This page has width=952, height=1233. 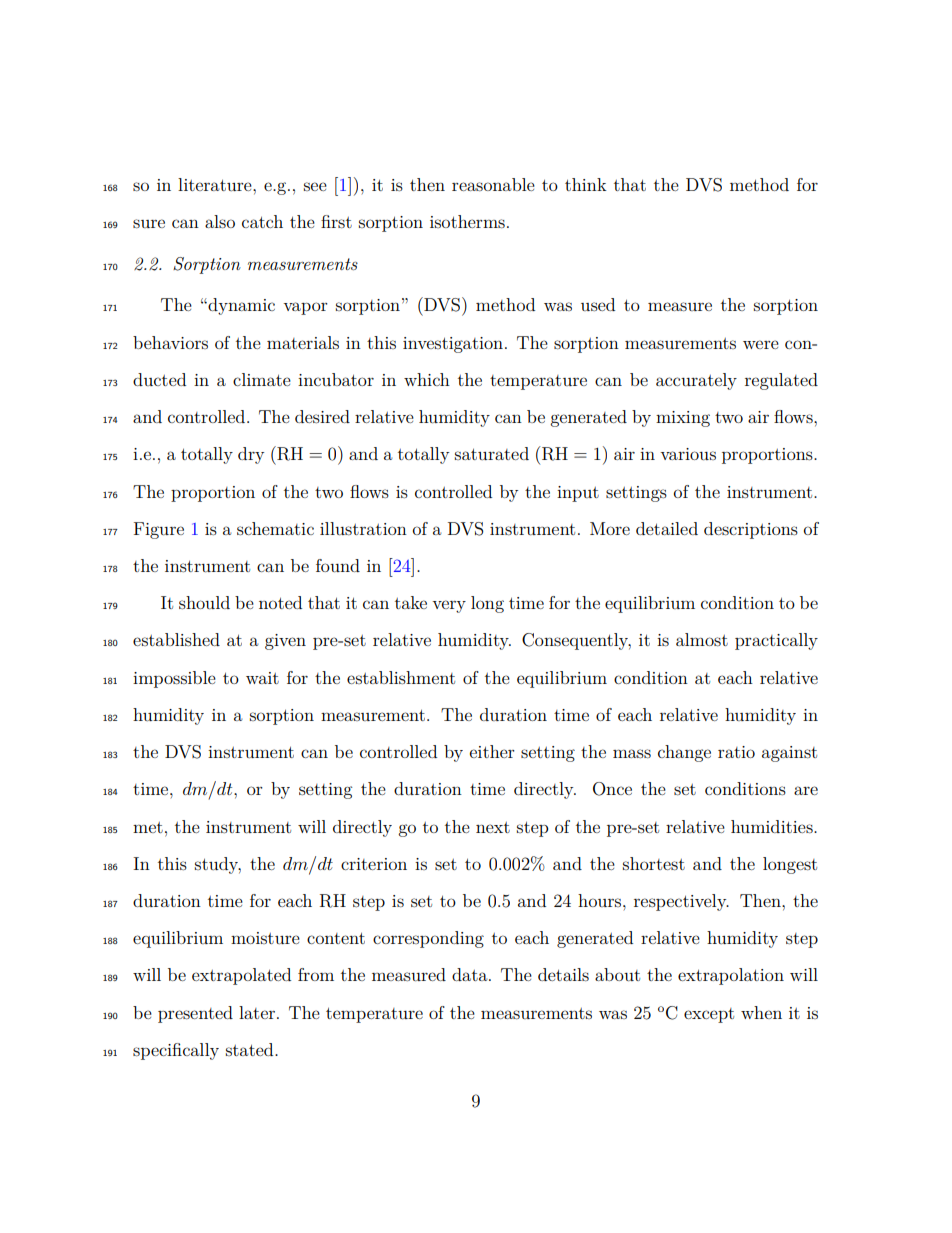 What do you see at coordinates (471, 974) in the page?
I see `data` at bounding box center [471, 974].
